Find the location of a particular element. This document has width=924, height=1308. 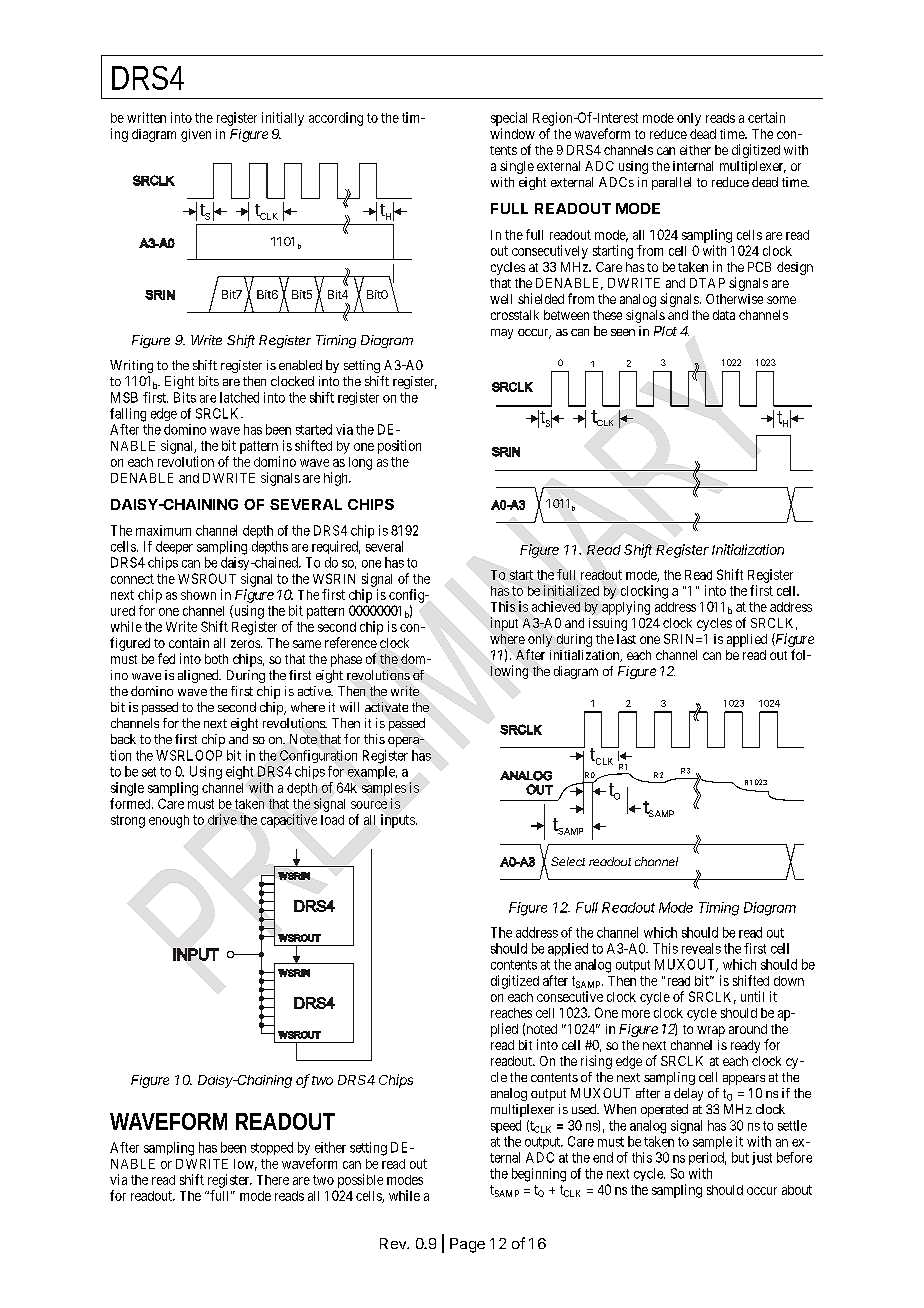

parallel is located at coordinates (671, 183).
